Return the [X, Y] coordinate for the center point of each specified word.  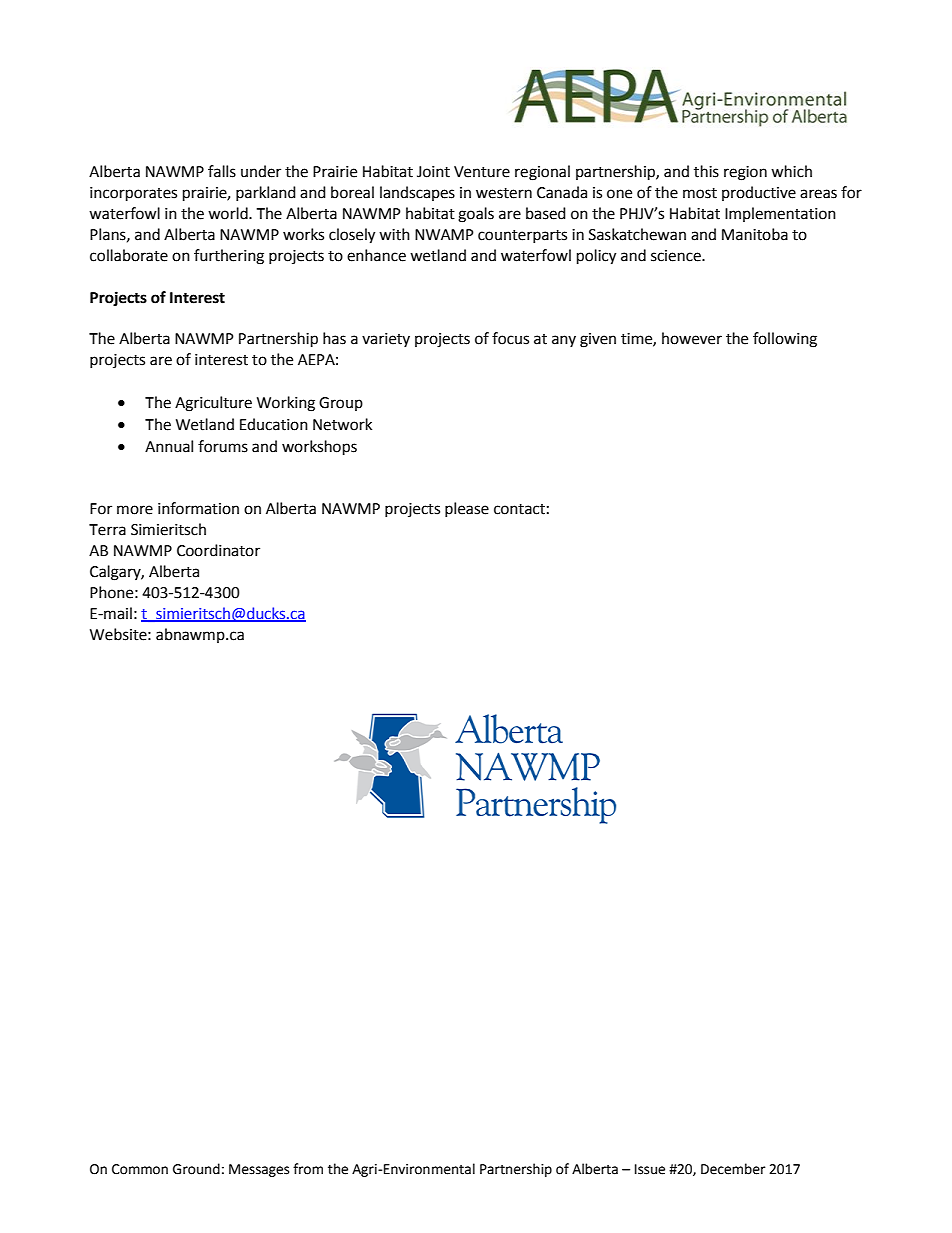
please [467, 509]
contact [519, 509]
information [198, 508]
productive [759, 193]
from [308, 1169]
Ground [196, 1169]
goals [476, 215]
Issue [650, 1169]
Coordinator [218, 550]
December [733, 1169]
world [229, 213]
